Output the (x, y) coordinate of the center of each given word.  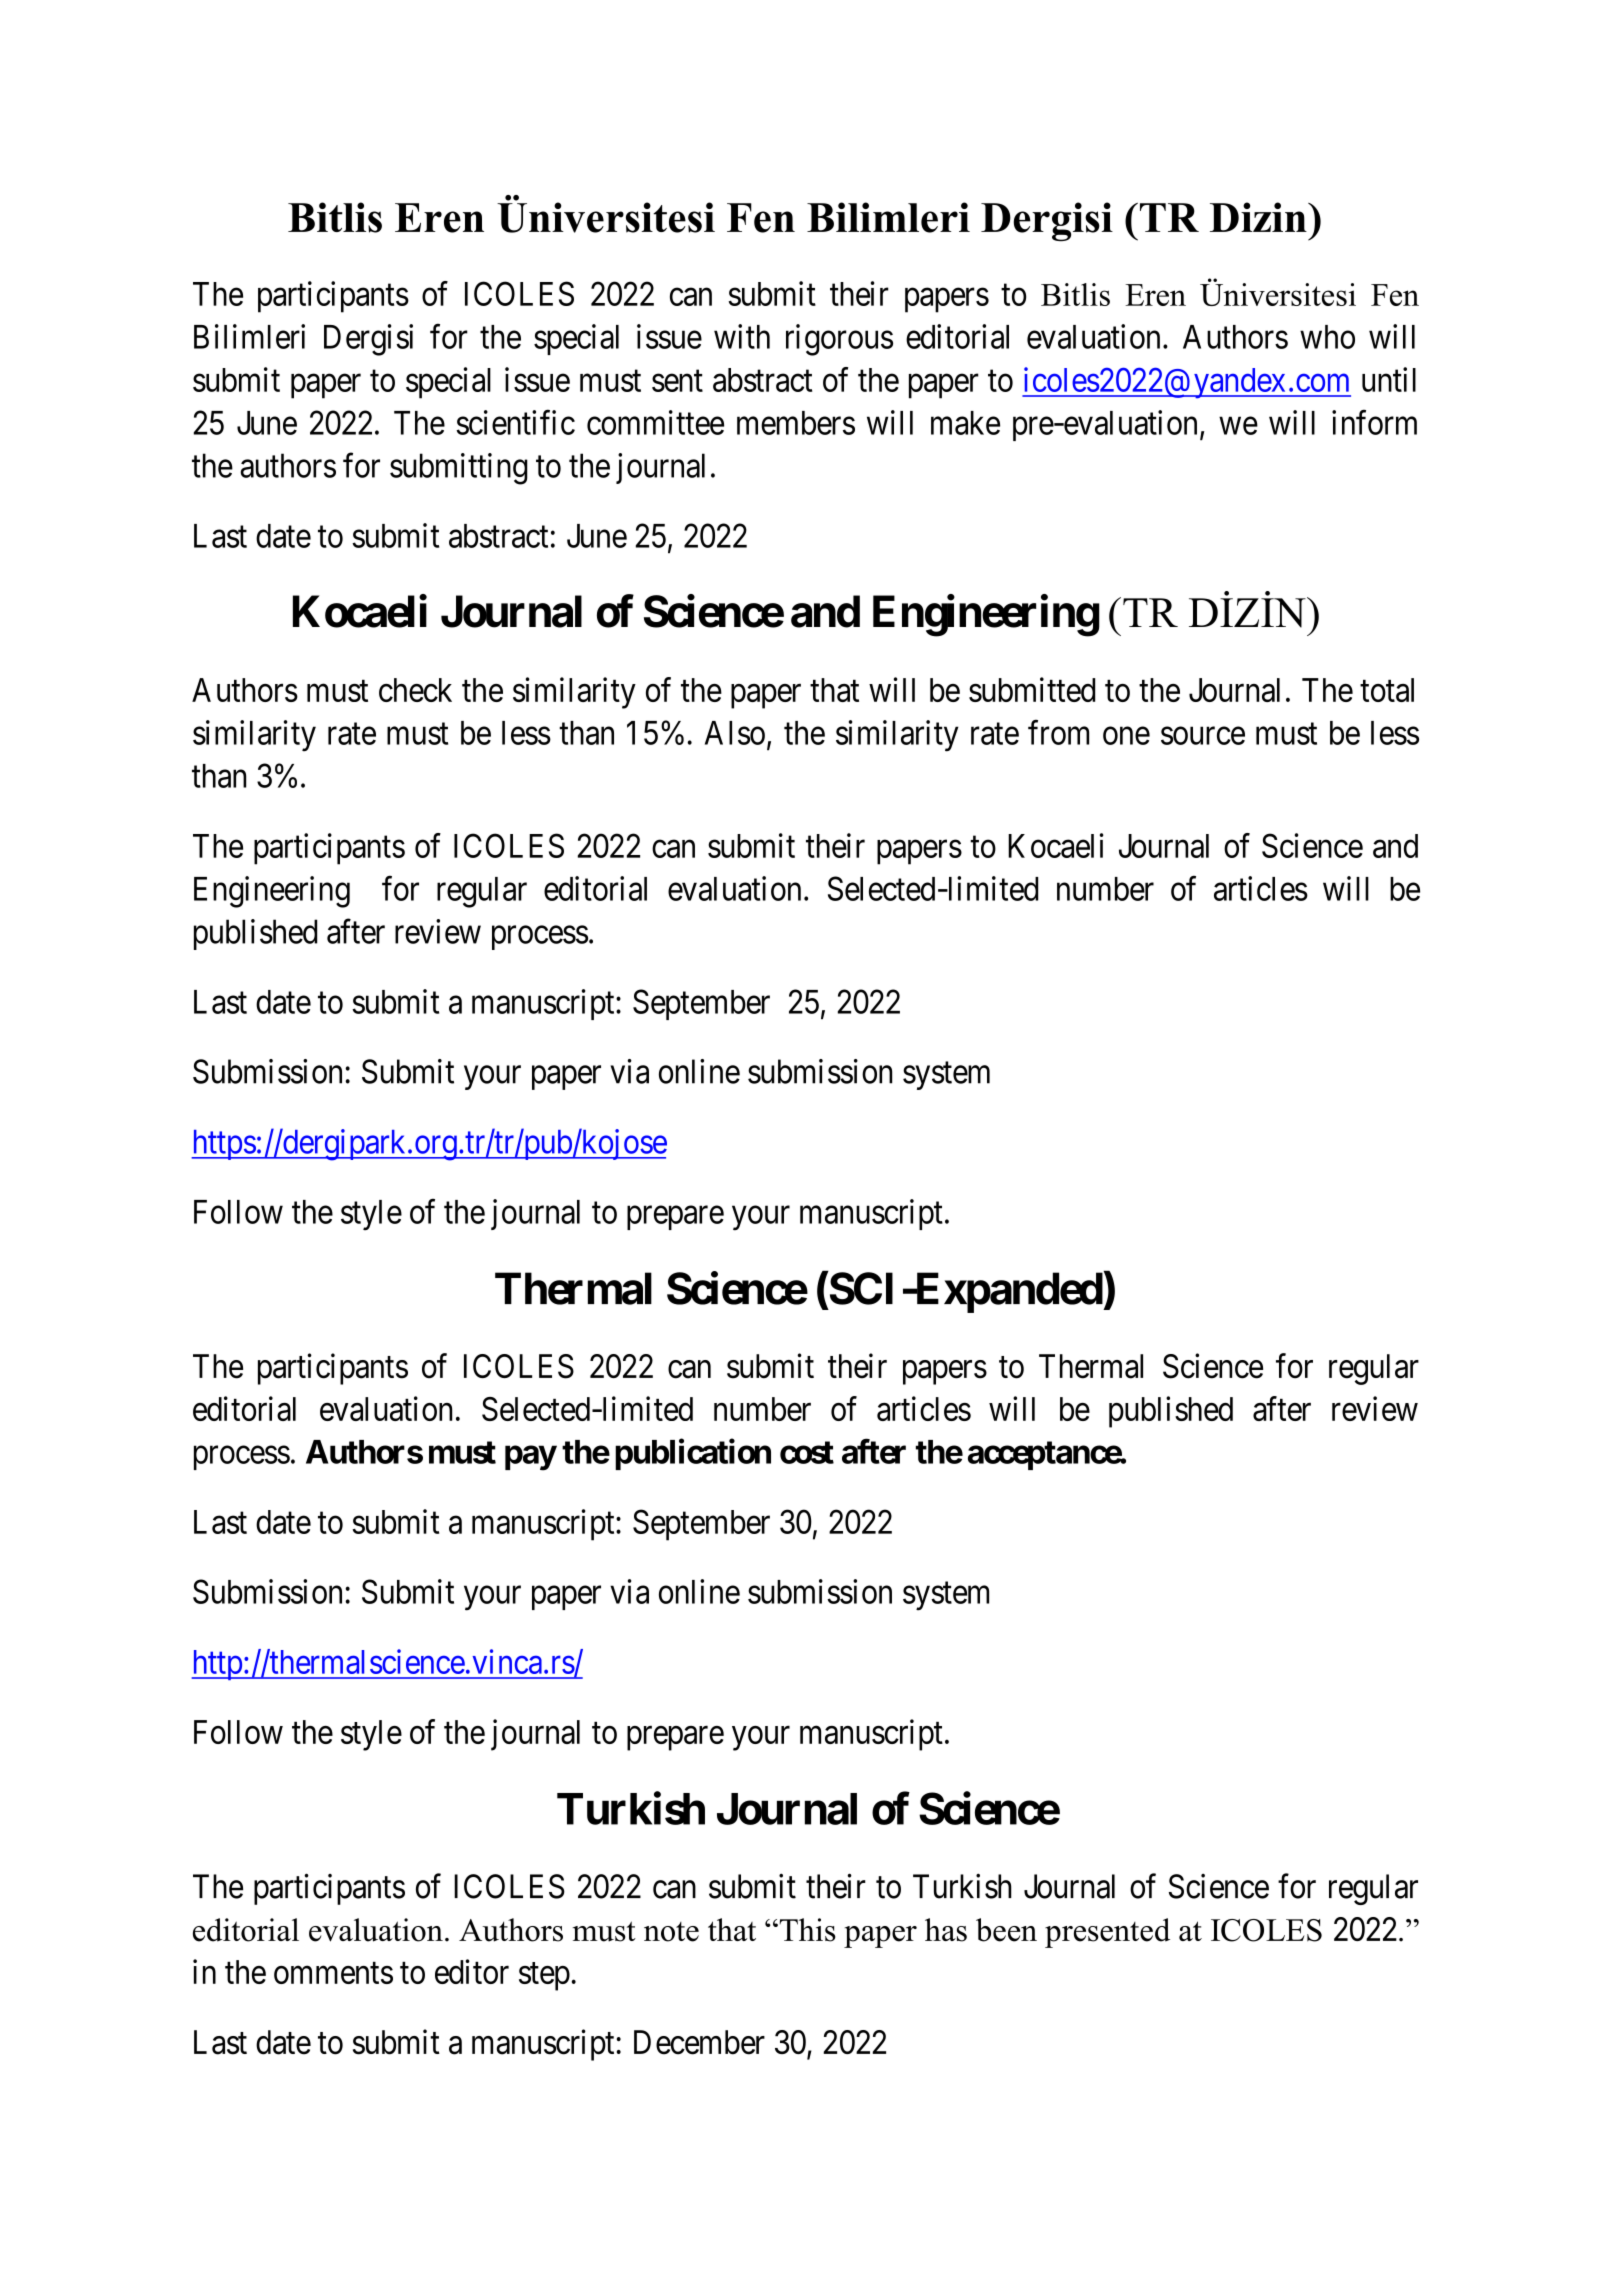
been (1006, 1930)
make (965, 423)
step (544, 1977)
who (1327, 337)
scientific (515, 422)
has (946, 1930)
